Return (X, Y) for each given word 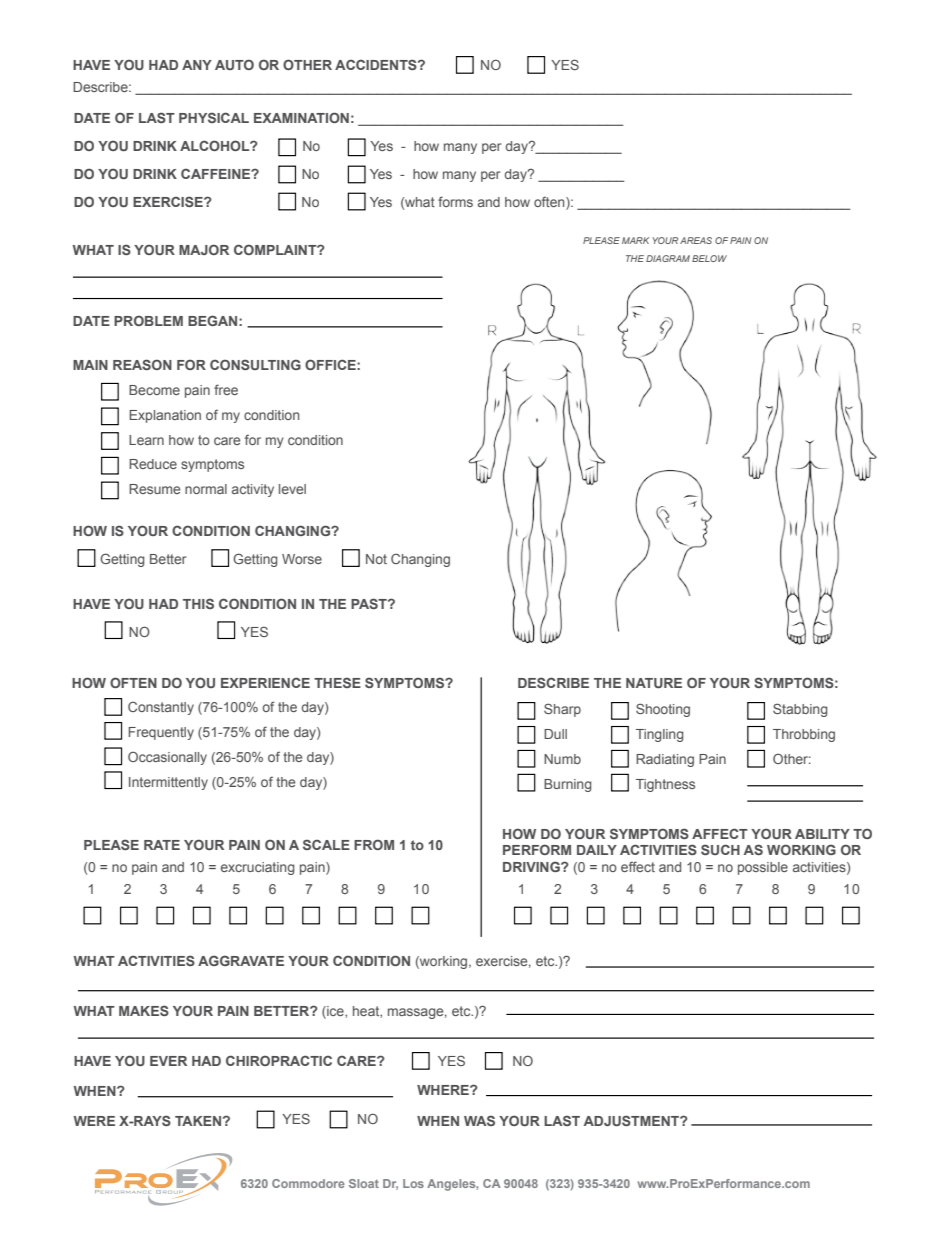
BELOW (709, 258)
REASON (142, 364)
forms (455, 201)
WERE (94, 1121)
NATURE (654, 683)
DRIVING (532, 866)
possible (763, 868)
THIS (198, 603)
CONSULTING (255, 364)
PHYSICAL (214, 117)
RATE (162, 845)
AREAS (696, 240)
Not (376, 559)
